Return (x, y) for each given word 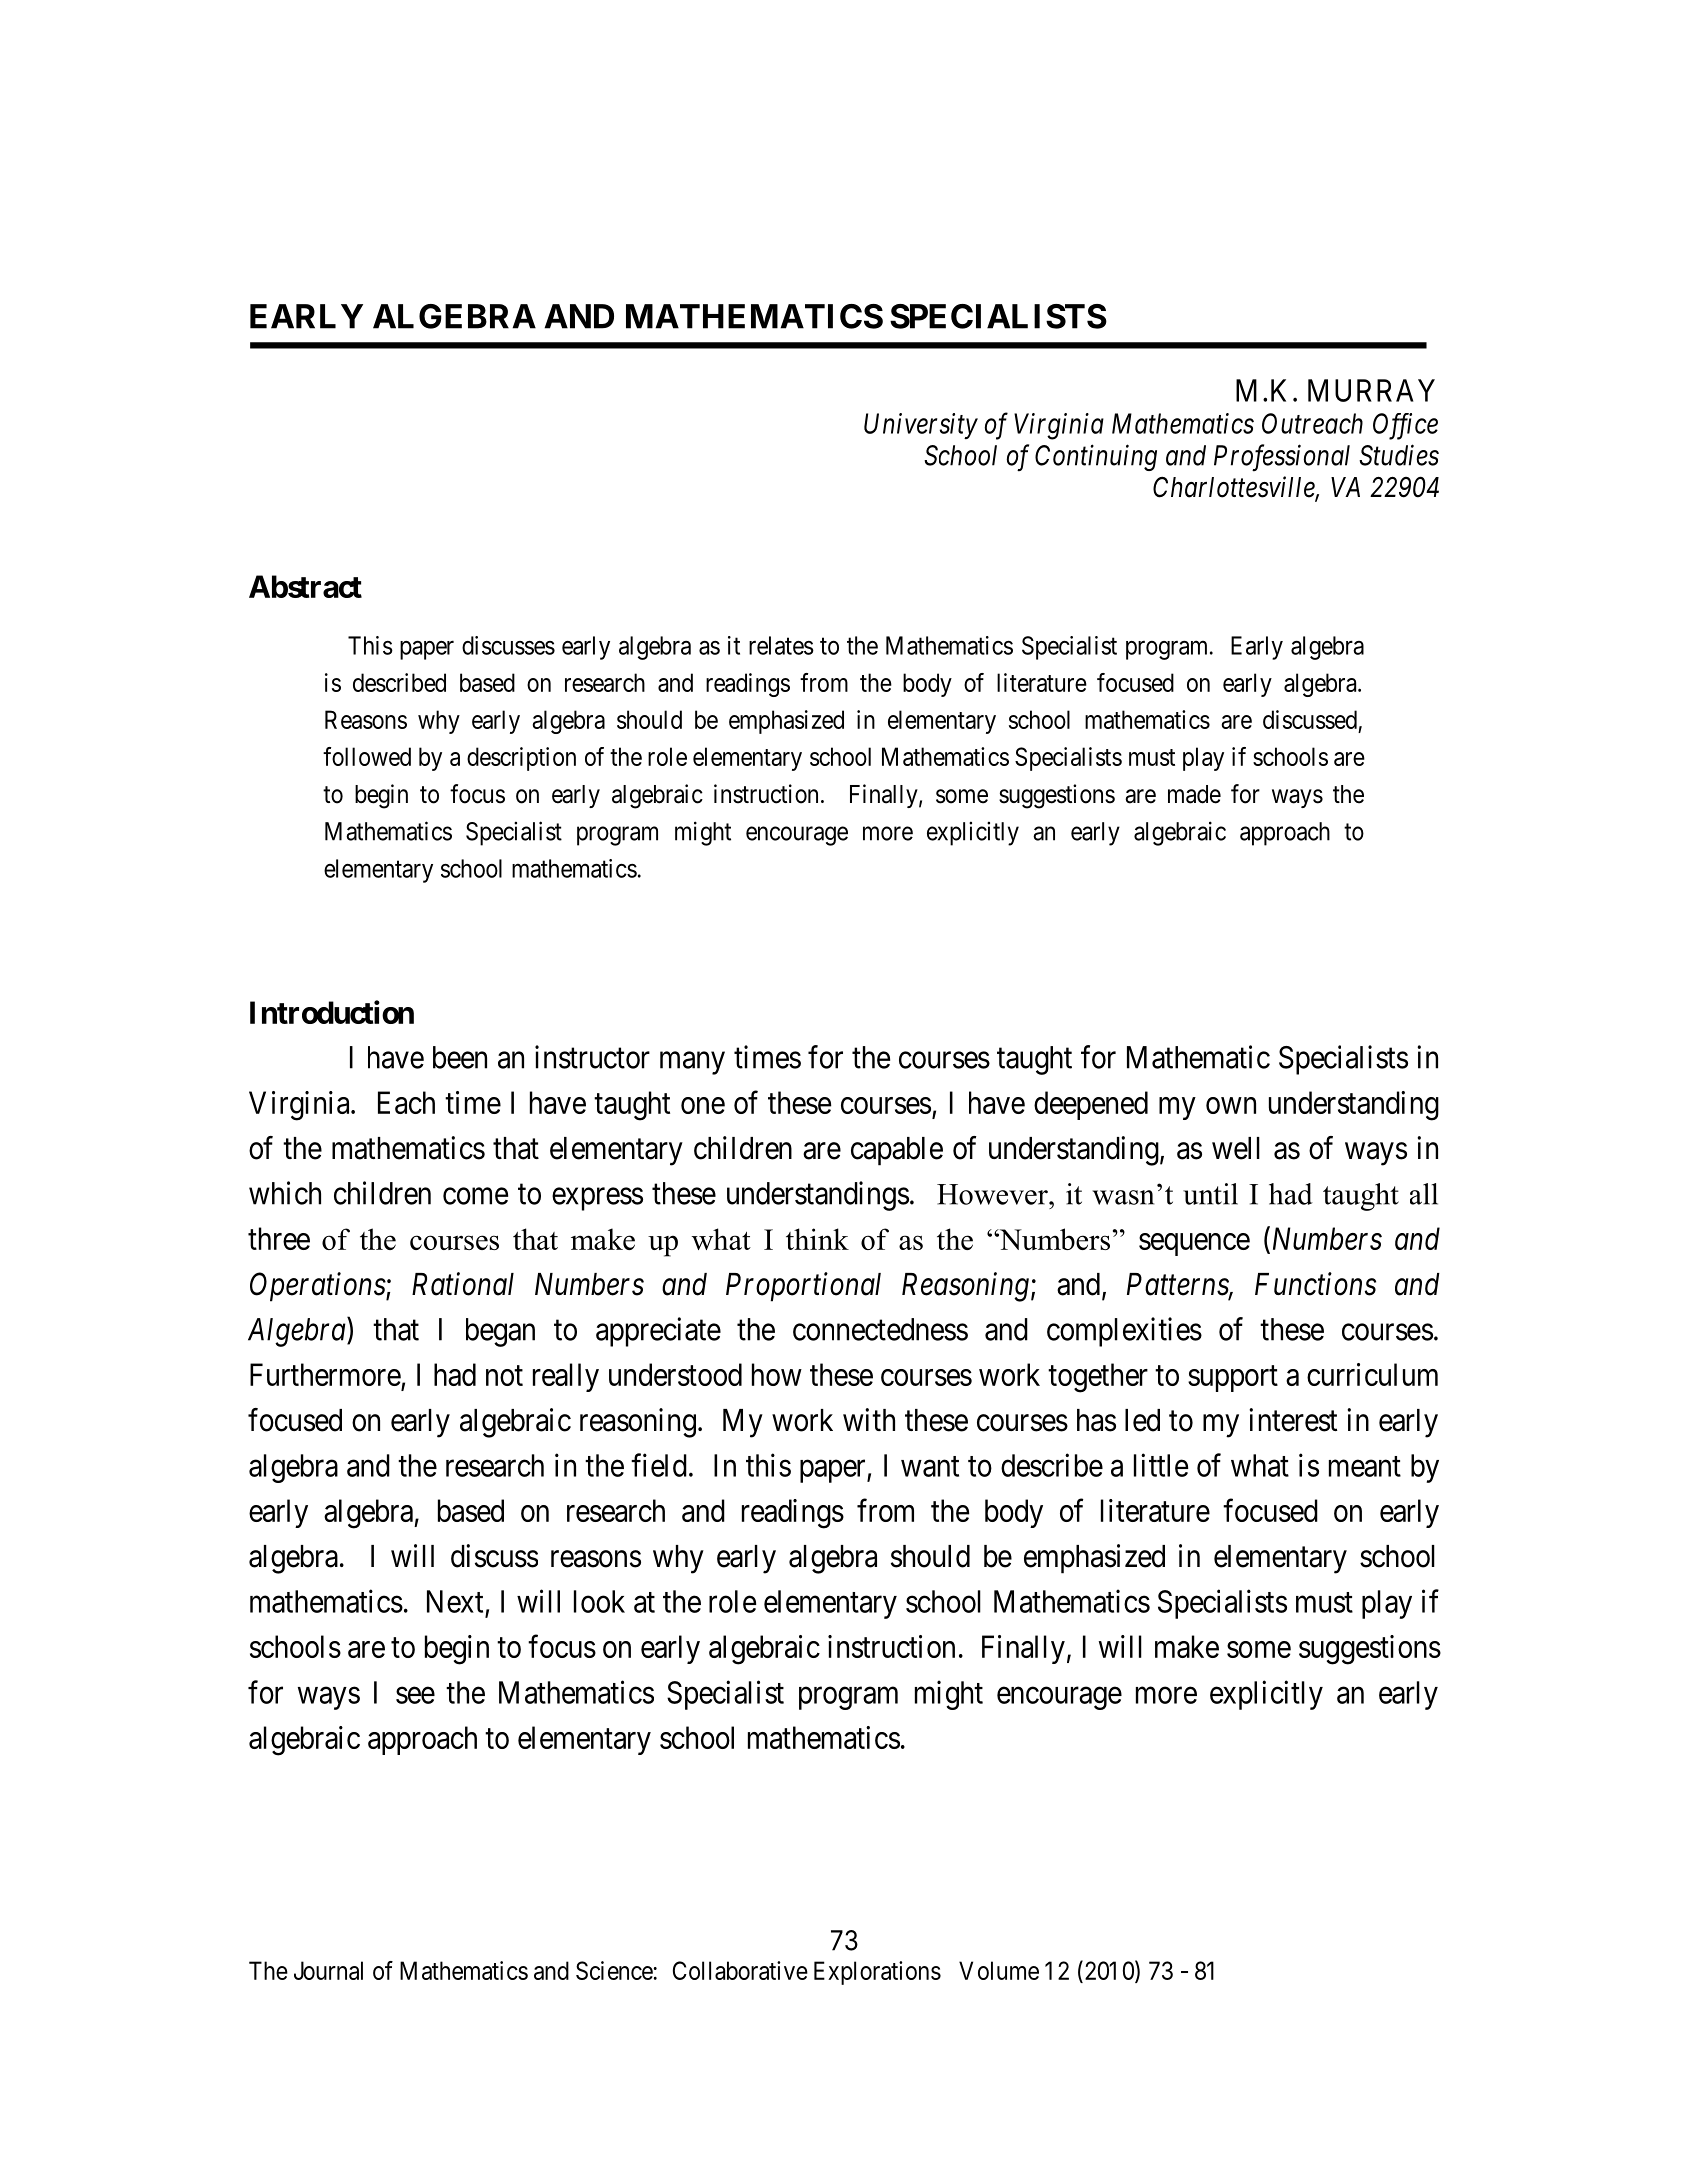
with (869, 1419)
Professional (1282, 458)
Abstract (305, 586)
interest (1293, 1420)
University (921, 426)
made (1194, 794)
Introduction (332, 1012)
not (504, 1376)
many (692, 1063)
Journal (328, 1970)
